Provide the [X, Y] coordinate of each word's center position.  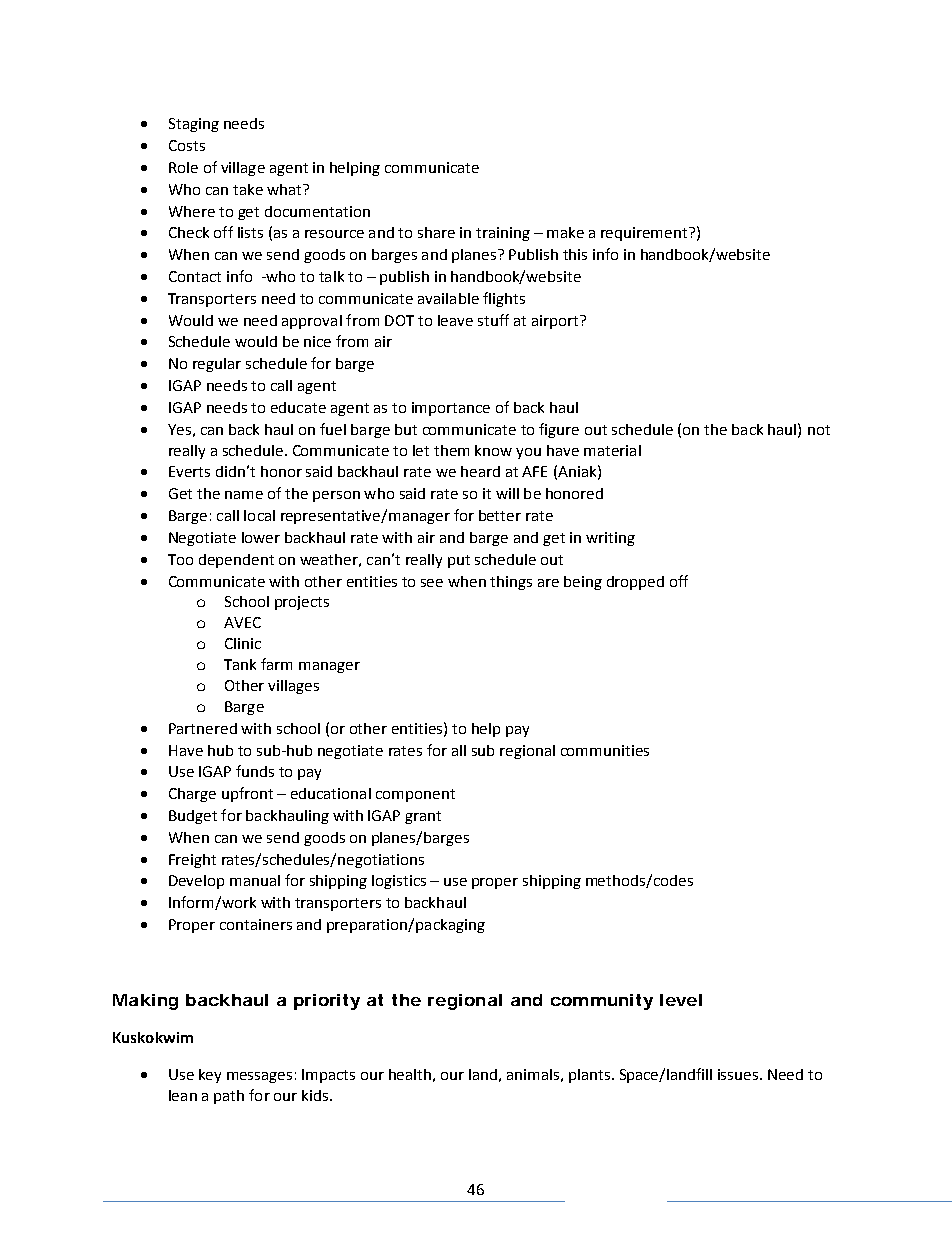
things [511, 583]
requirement [645, 234]
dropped [635, 583]
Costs [187, 145]
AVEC [242, 622]
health [410, 1074]
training [503, 234]
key [210, 1076]
